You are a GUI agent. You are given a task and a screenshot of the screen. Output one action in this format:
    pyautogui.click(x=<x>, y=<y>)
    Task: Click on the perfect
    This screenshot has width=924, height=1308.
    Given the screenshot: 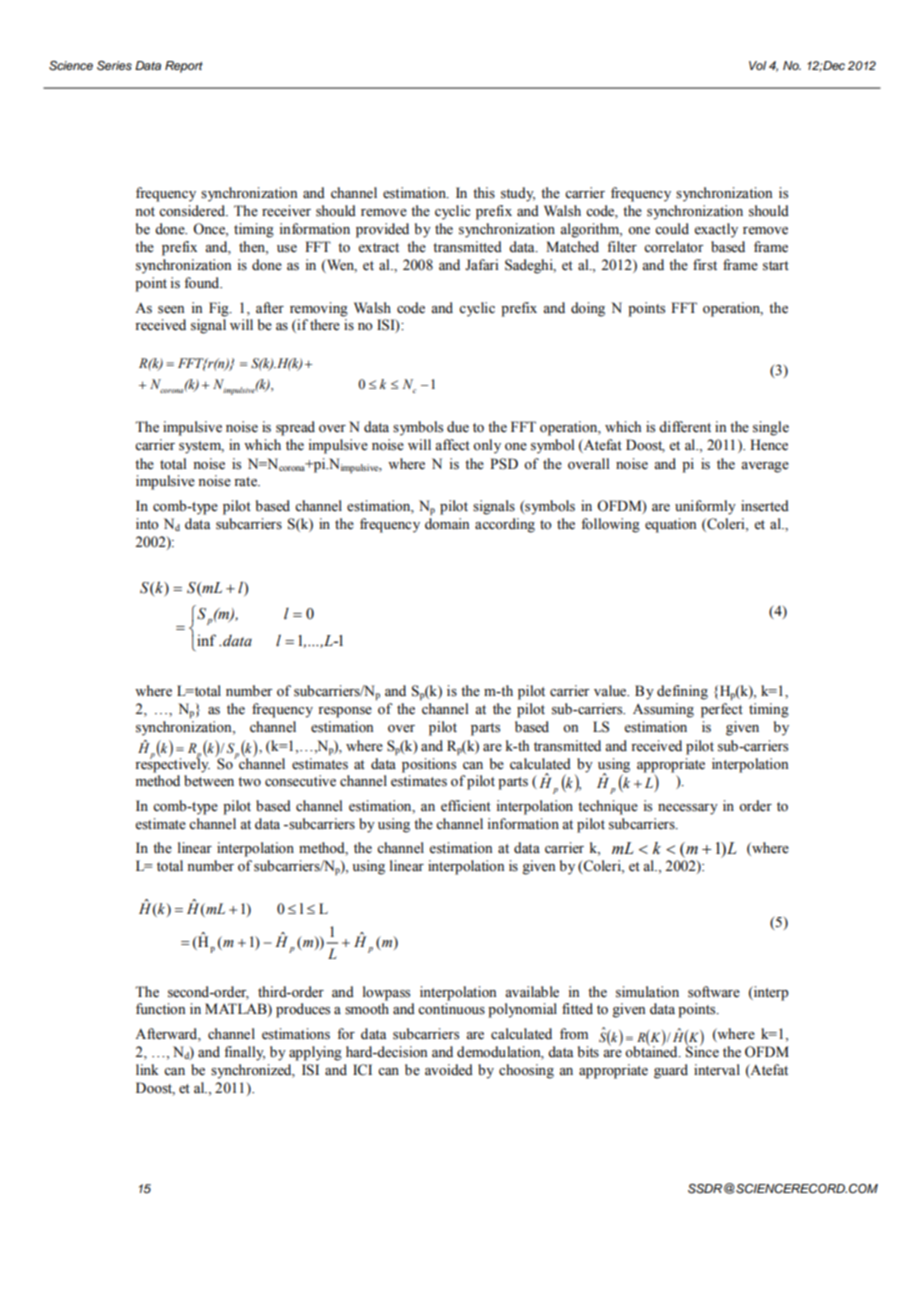 What is the action you would take?
    pyautogui.click(x=722, y=710)
